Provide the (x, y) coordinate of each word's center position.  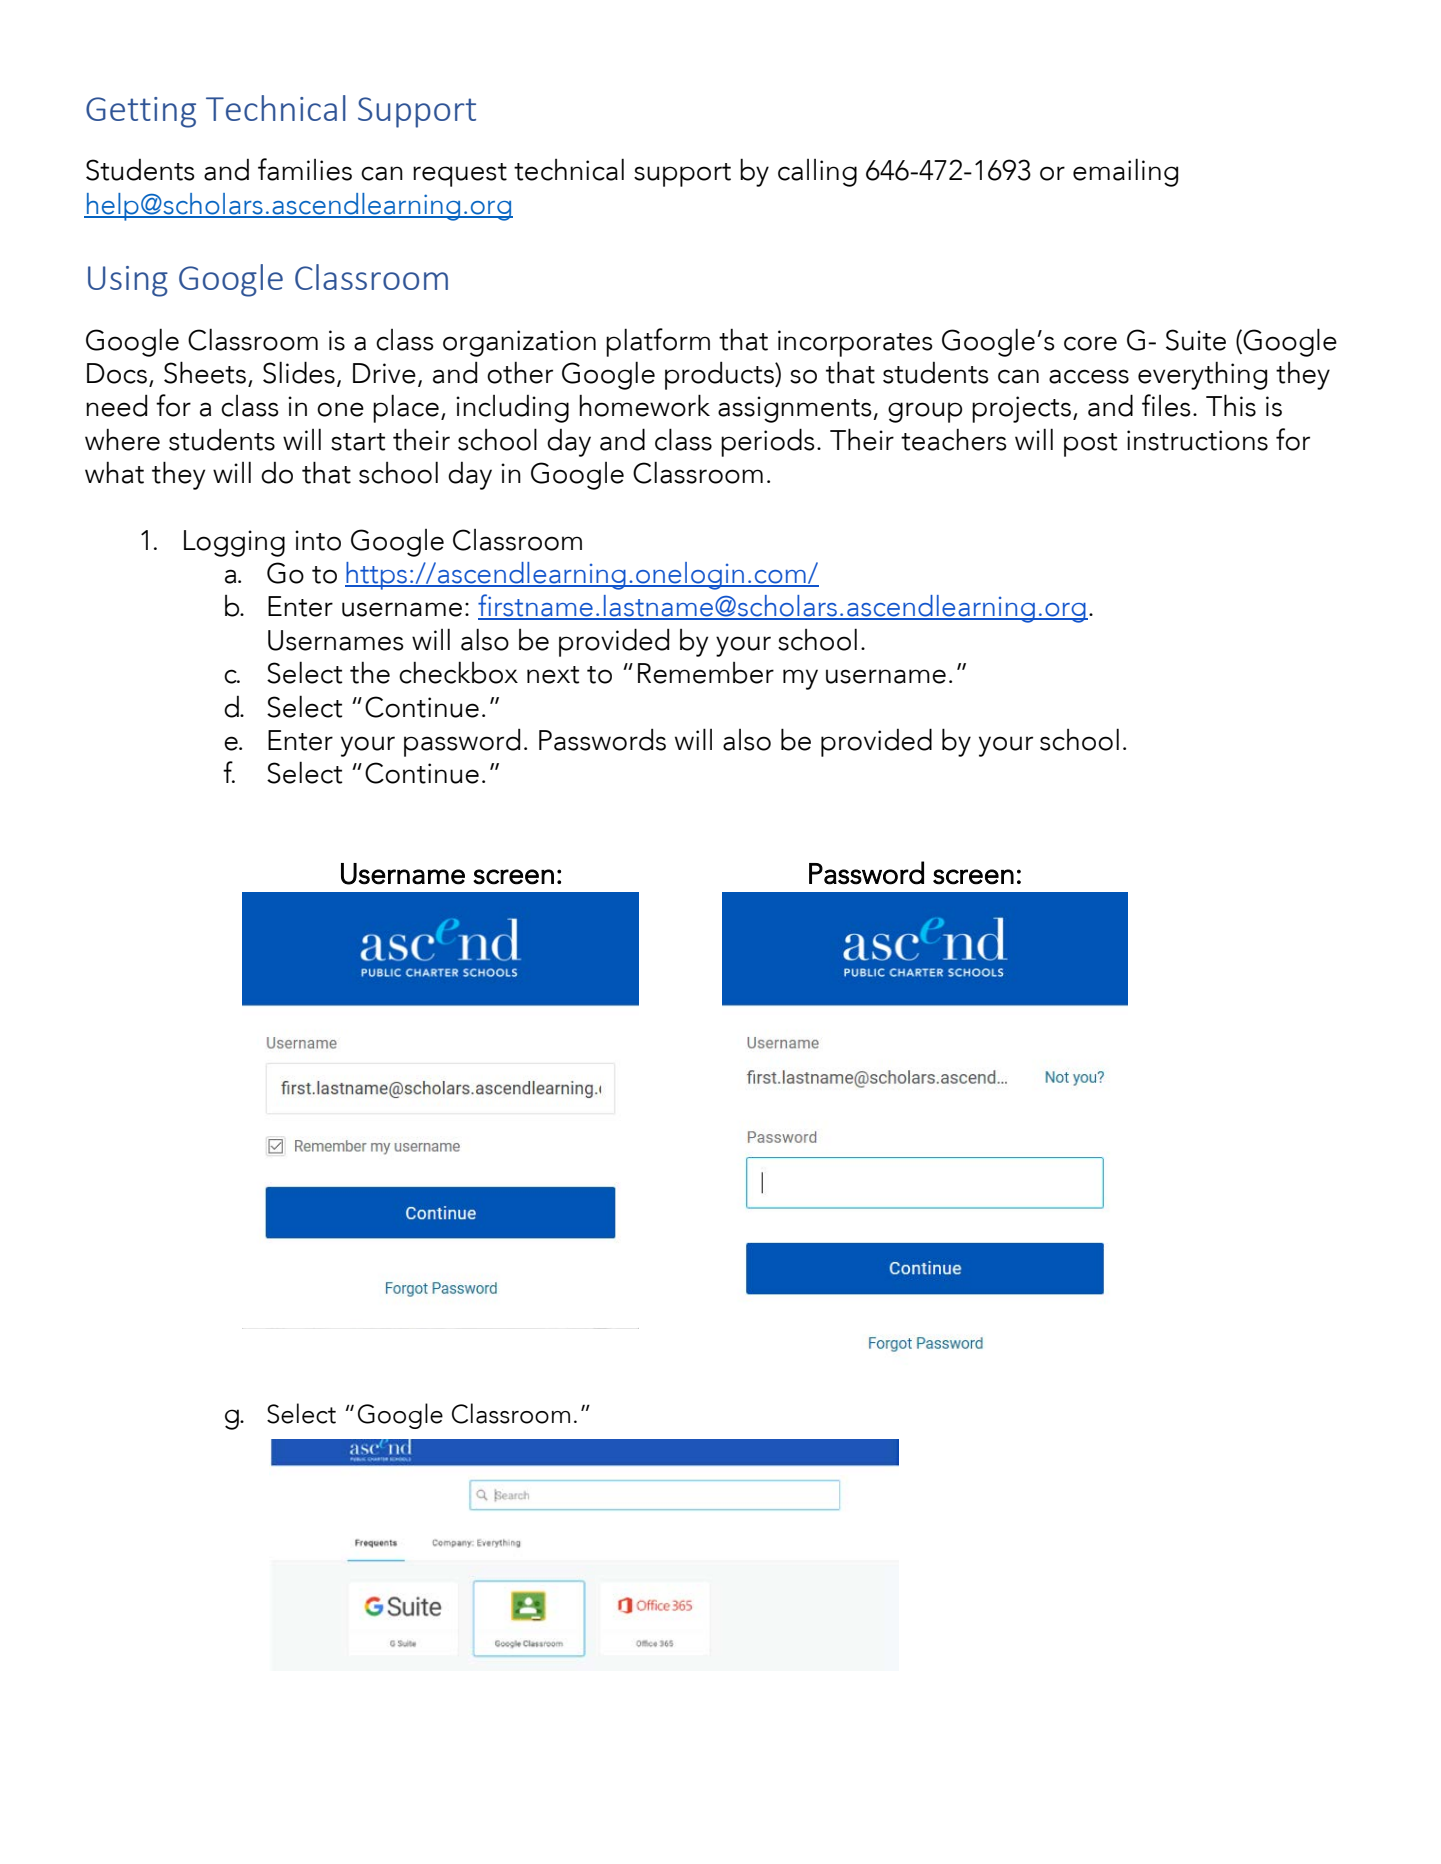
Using (128, 281)
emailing (1125, 172)
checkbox (458, 672)
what (114, 472)
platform (658, 342)
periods (768, 442)
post (1091, 445)
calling (817, 173)
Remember (706, 673)
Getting (141, 112)
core (1090, 343)
